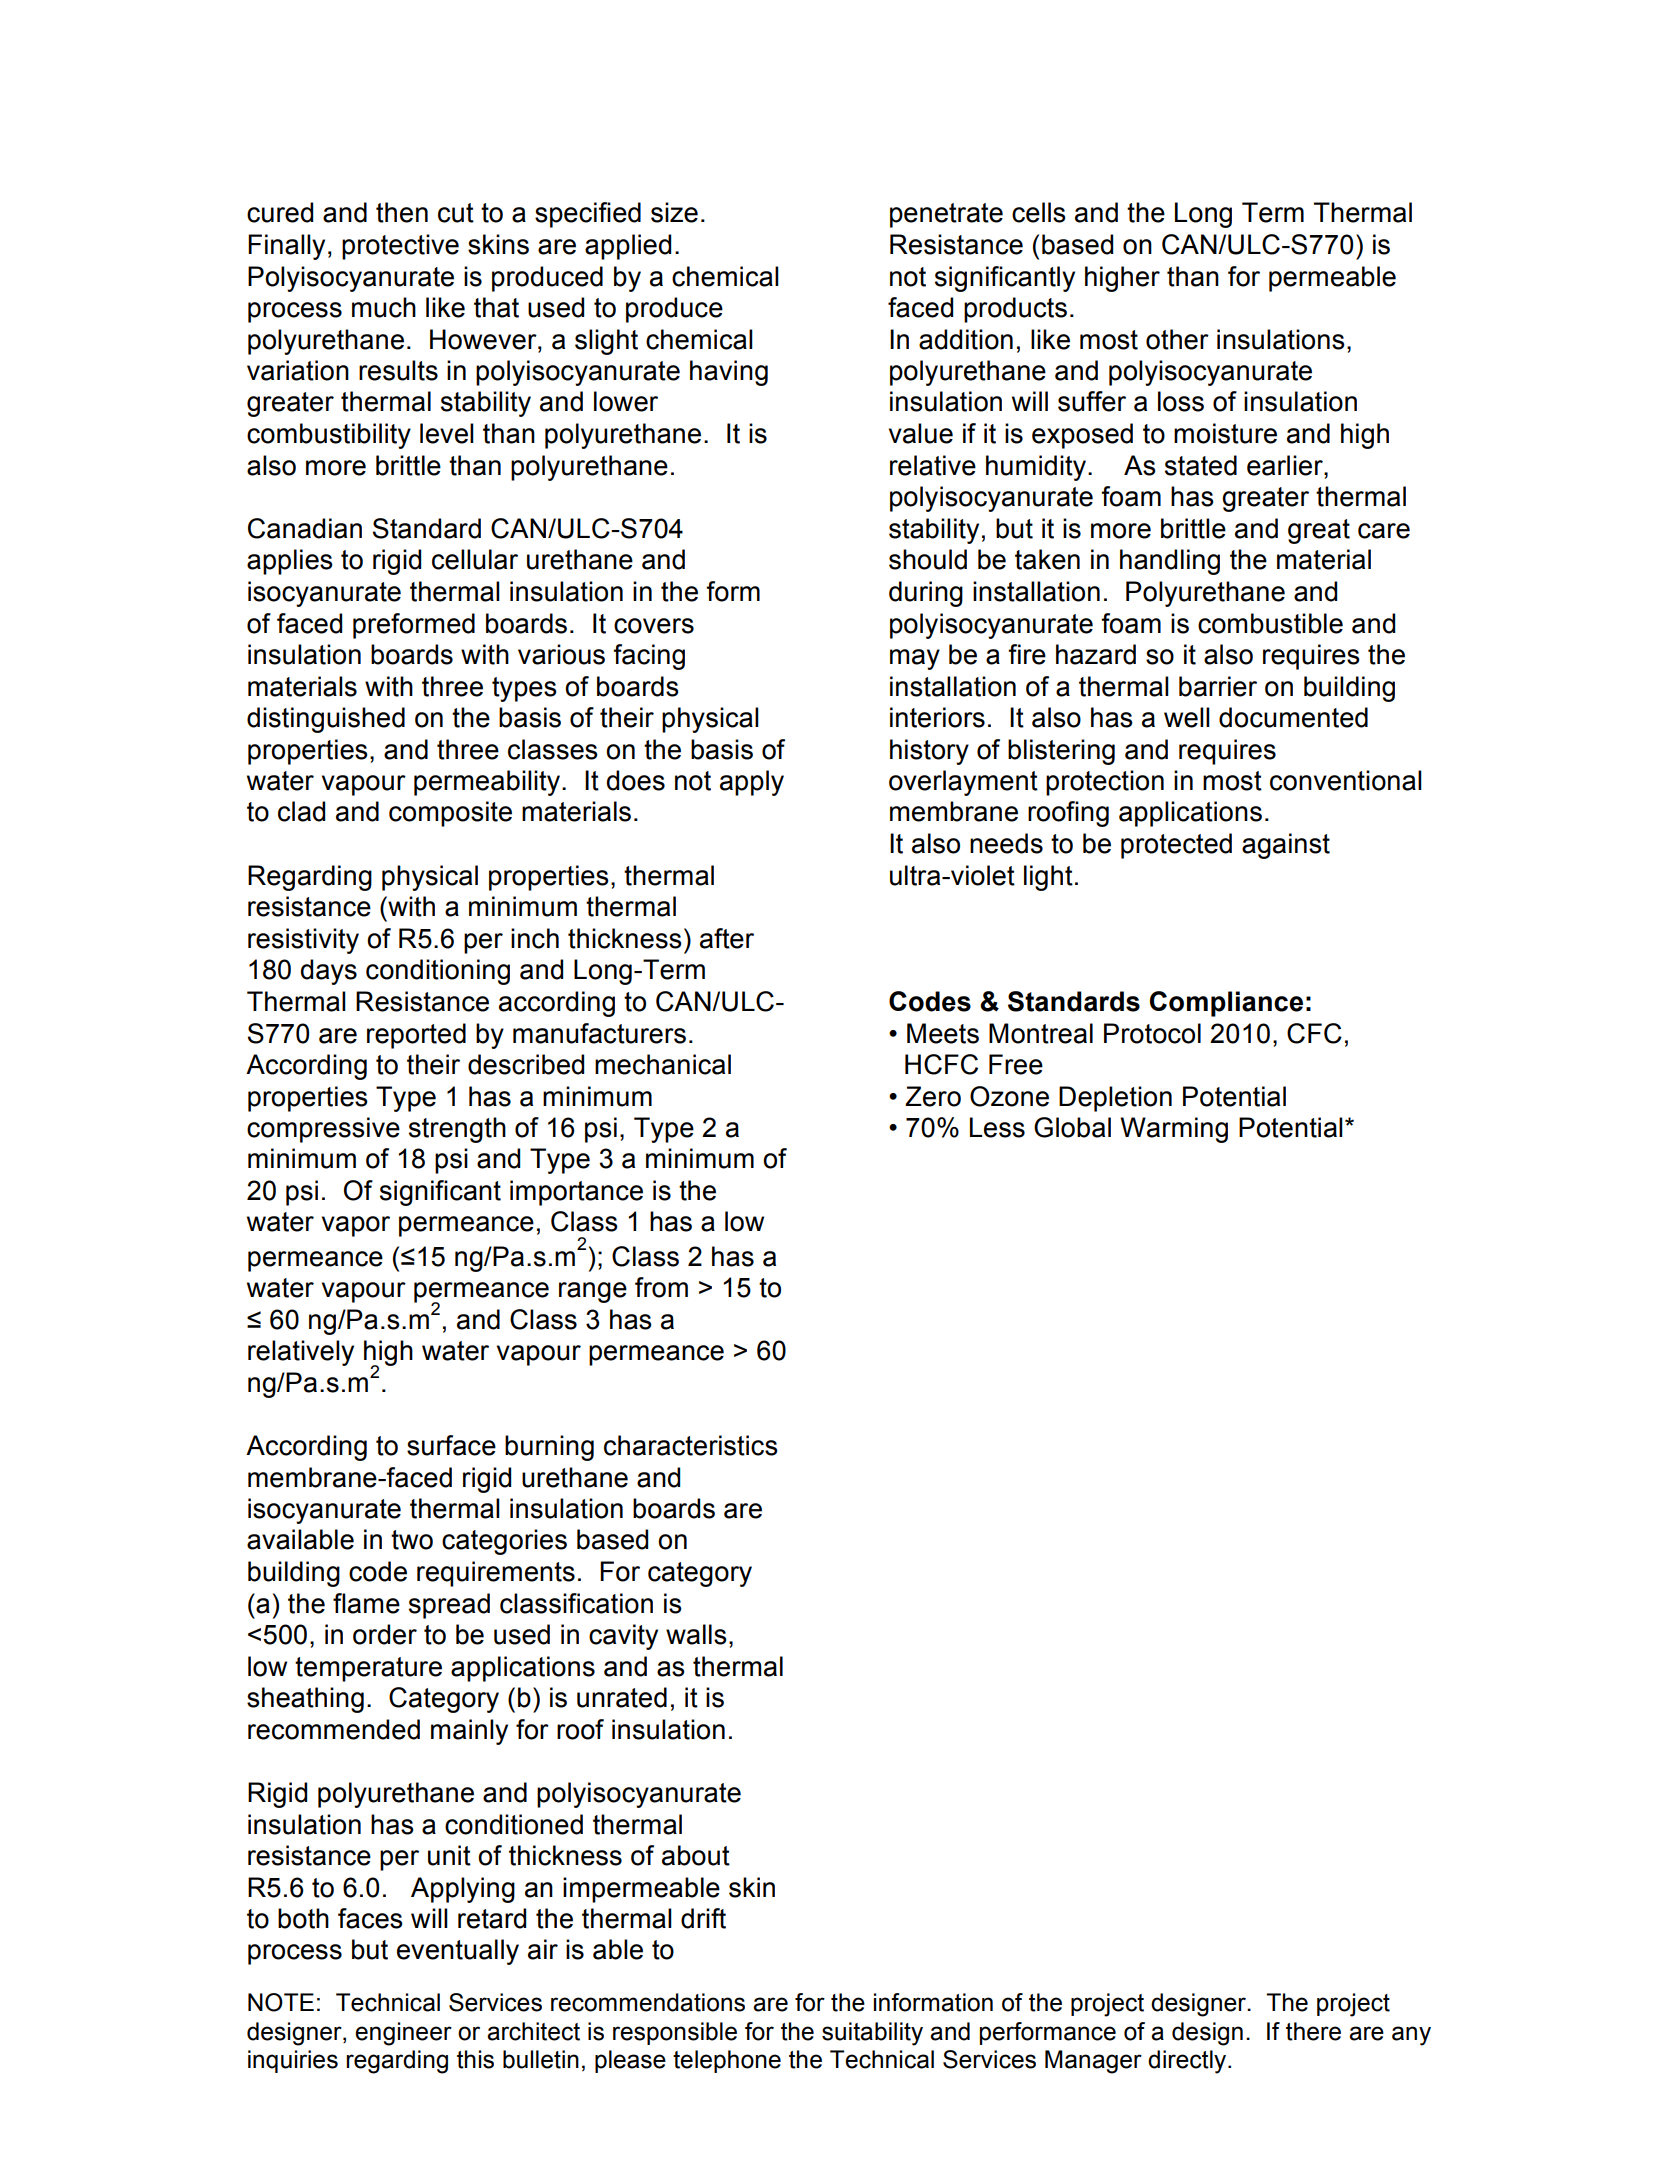 This screenshot has height=2172, width=1678. I want to click on there, so click(1313, 2031).
